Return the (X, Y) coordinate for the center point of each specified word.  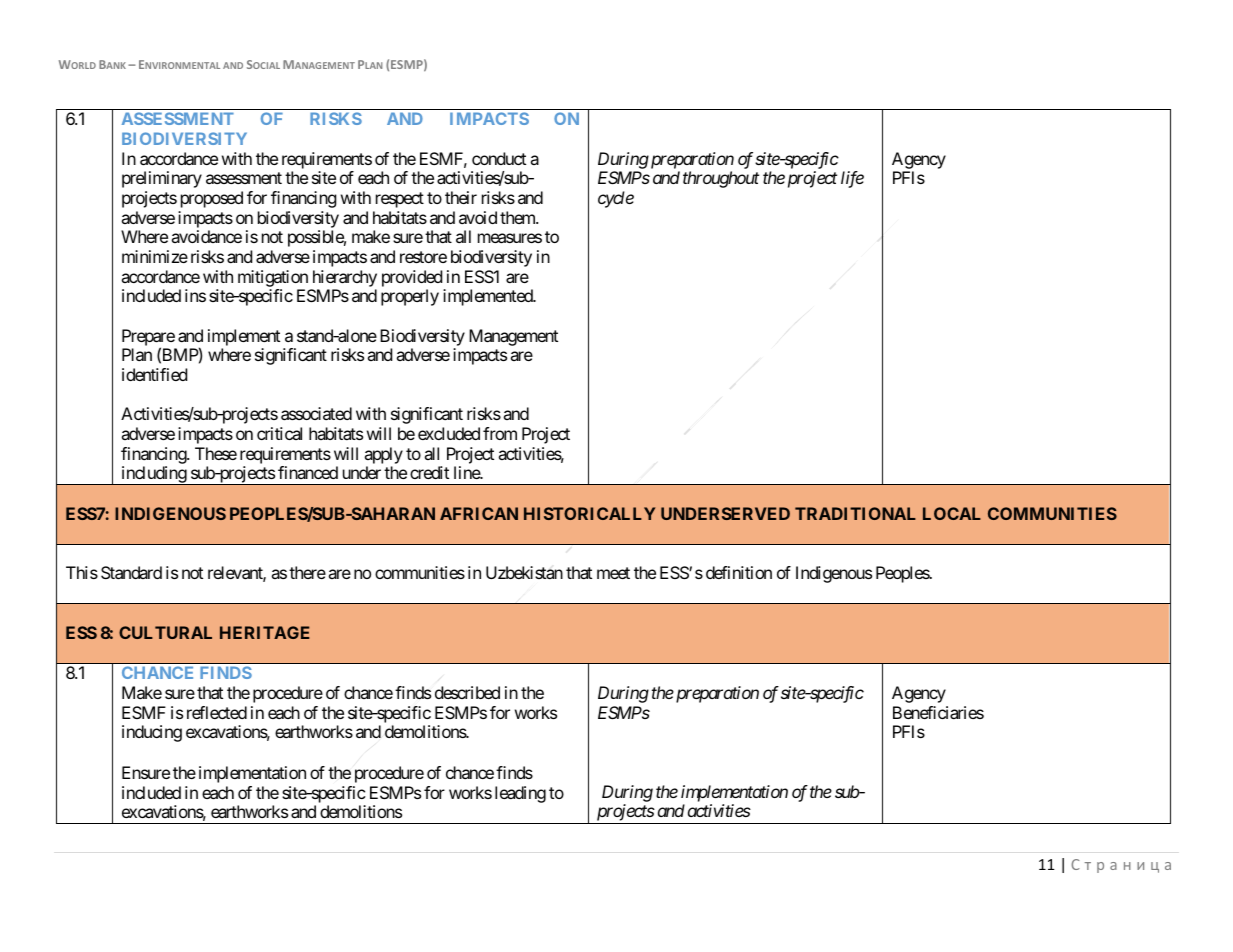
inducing (152, 733)
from (500, 433)
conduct (499, 158)
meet (613, 573)
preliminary (162, 179)
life (852, 179)
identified (154, 374)
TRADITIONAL (855, 513)
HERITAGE (265, 632)
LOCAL (952, 513)
